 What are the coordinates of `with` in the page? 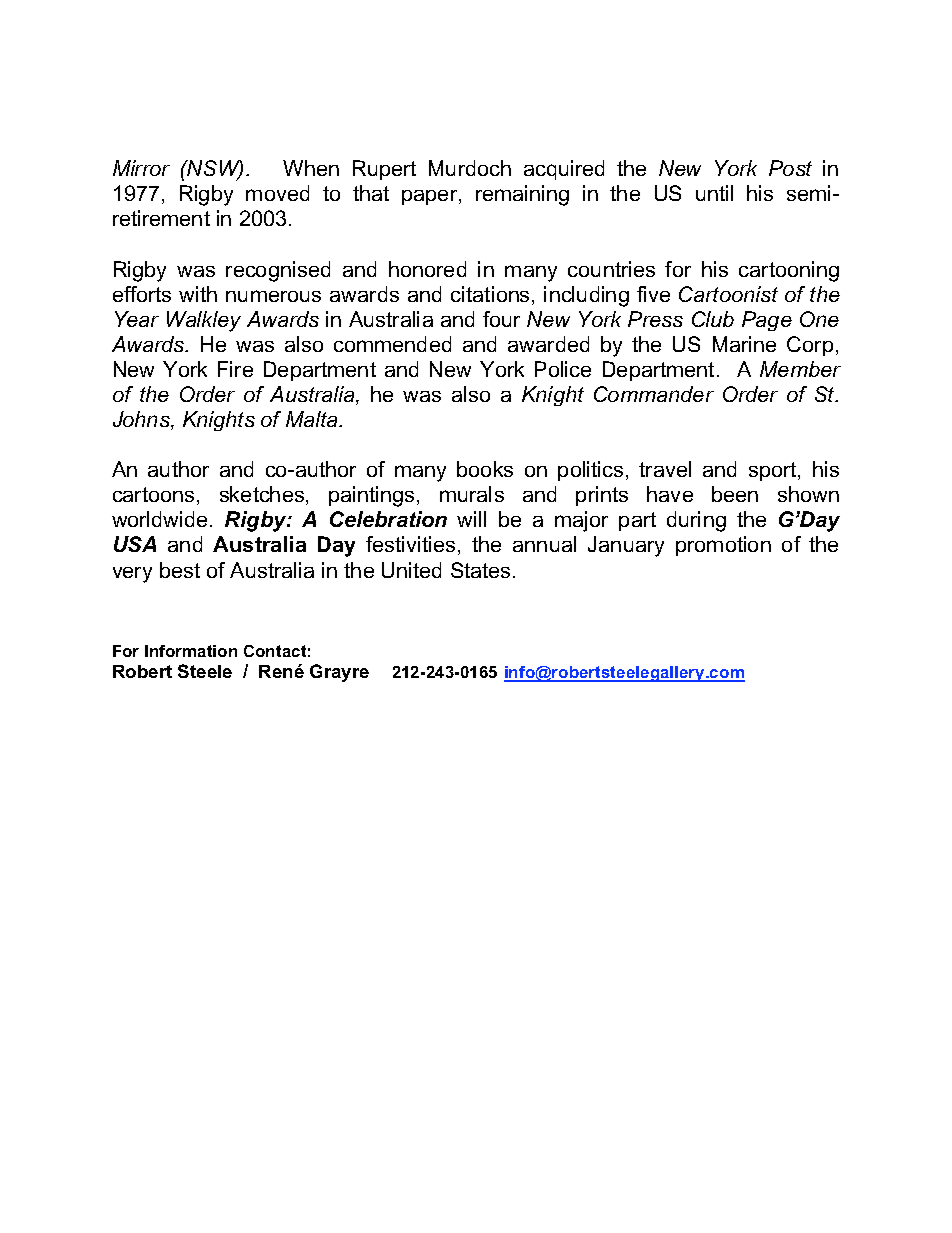 It's located at (198, 294).
